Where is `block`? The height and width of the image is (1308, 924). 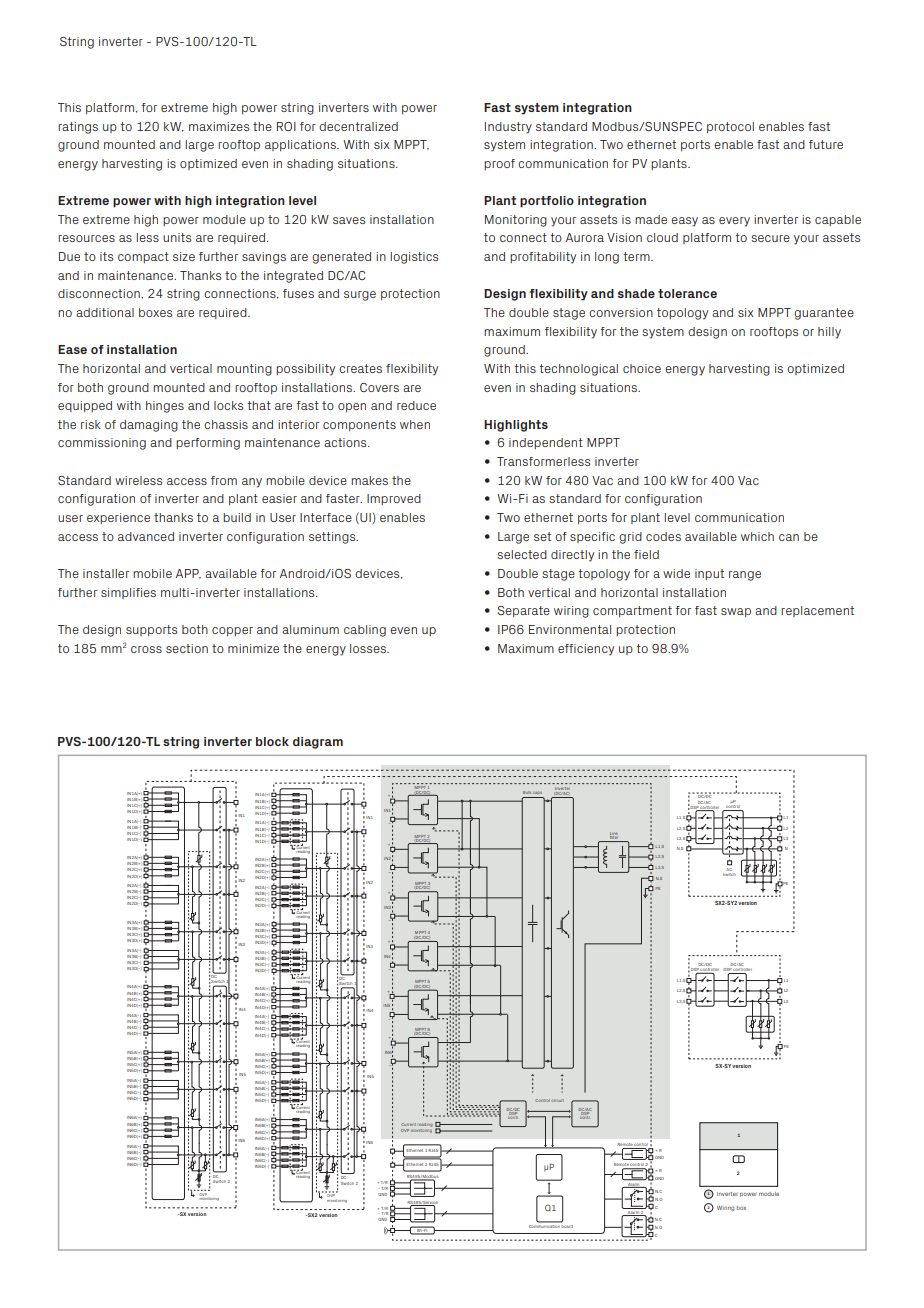
block is located at coordinates (272, 741).
